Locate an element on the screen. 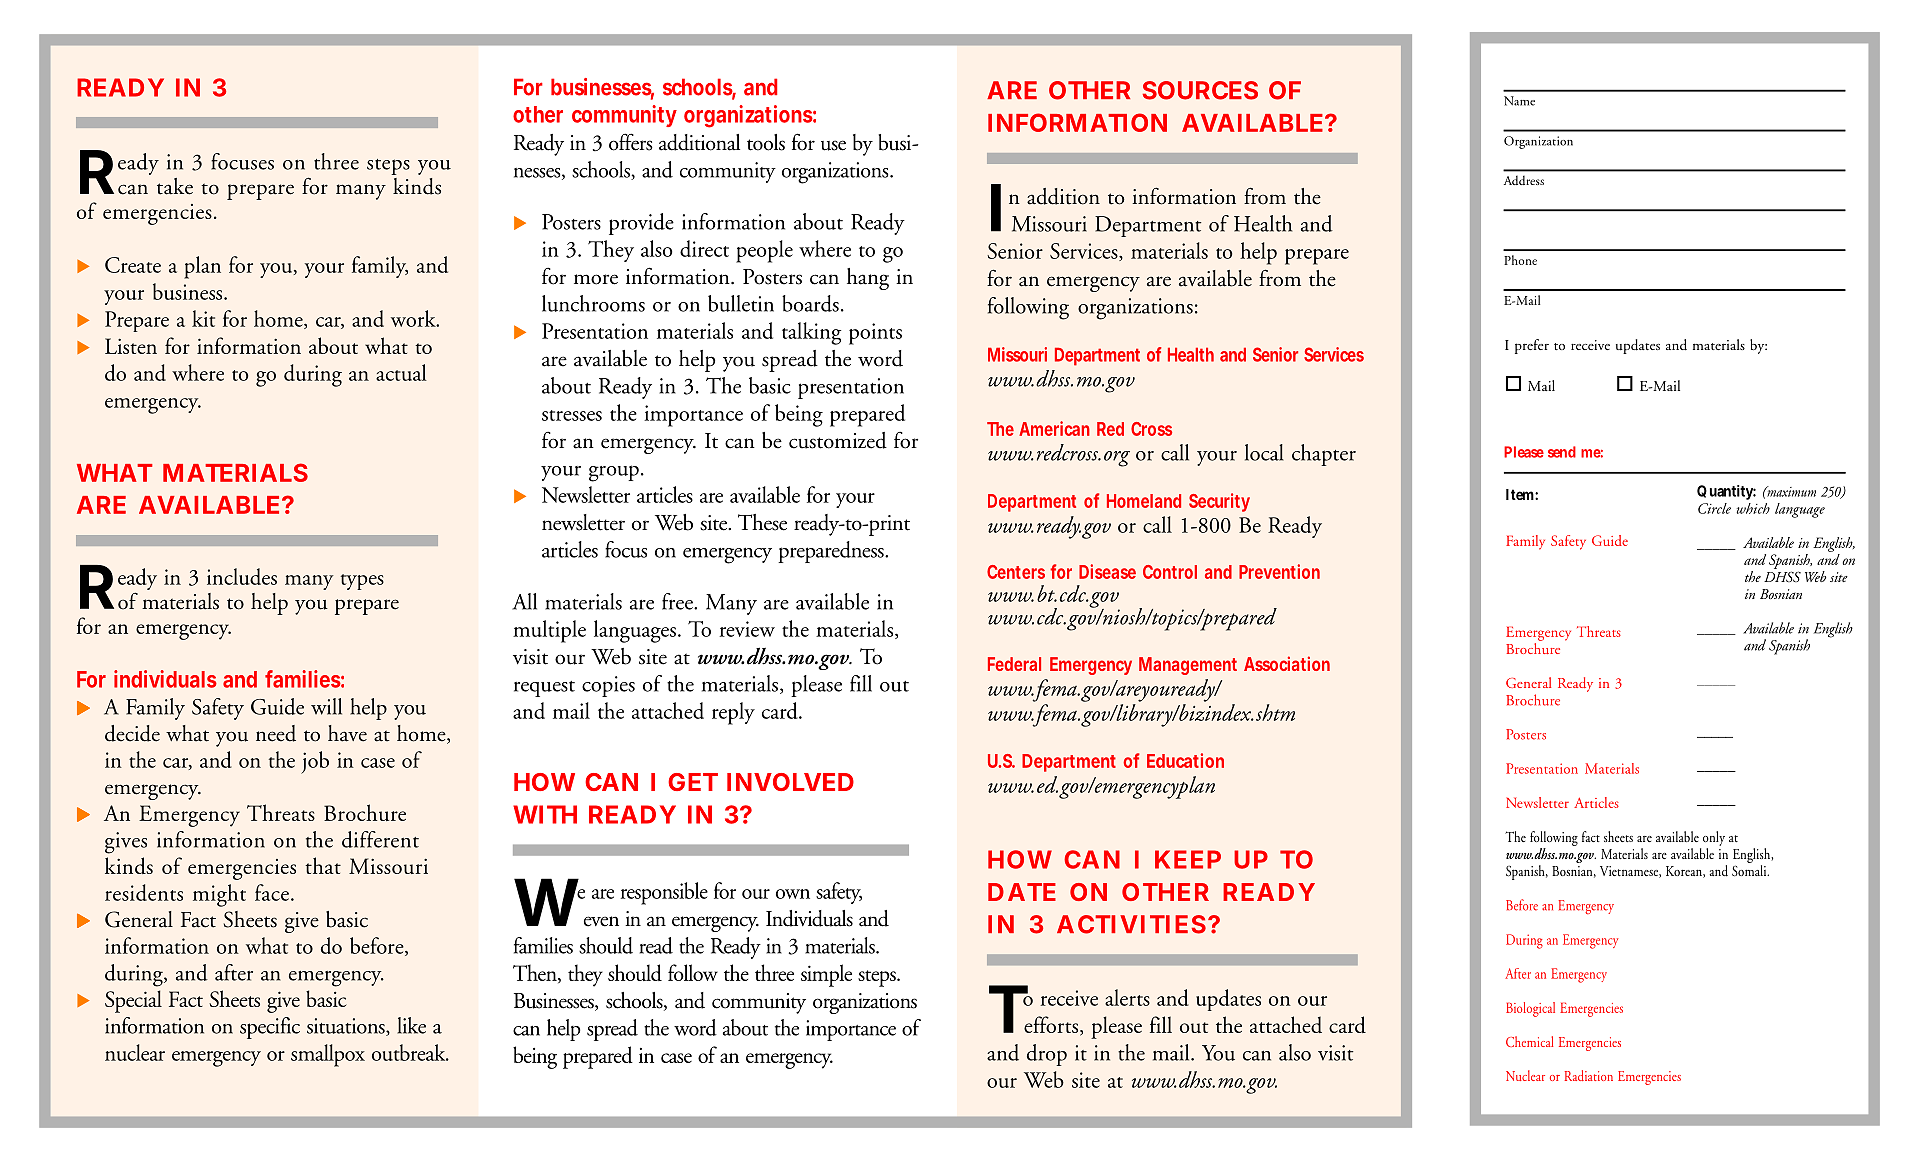 The width and height of the screenshot is (1914, 1162). take is located at coordinates (175, 186).
